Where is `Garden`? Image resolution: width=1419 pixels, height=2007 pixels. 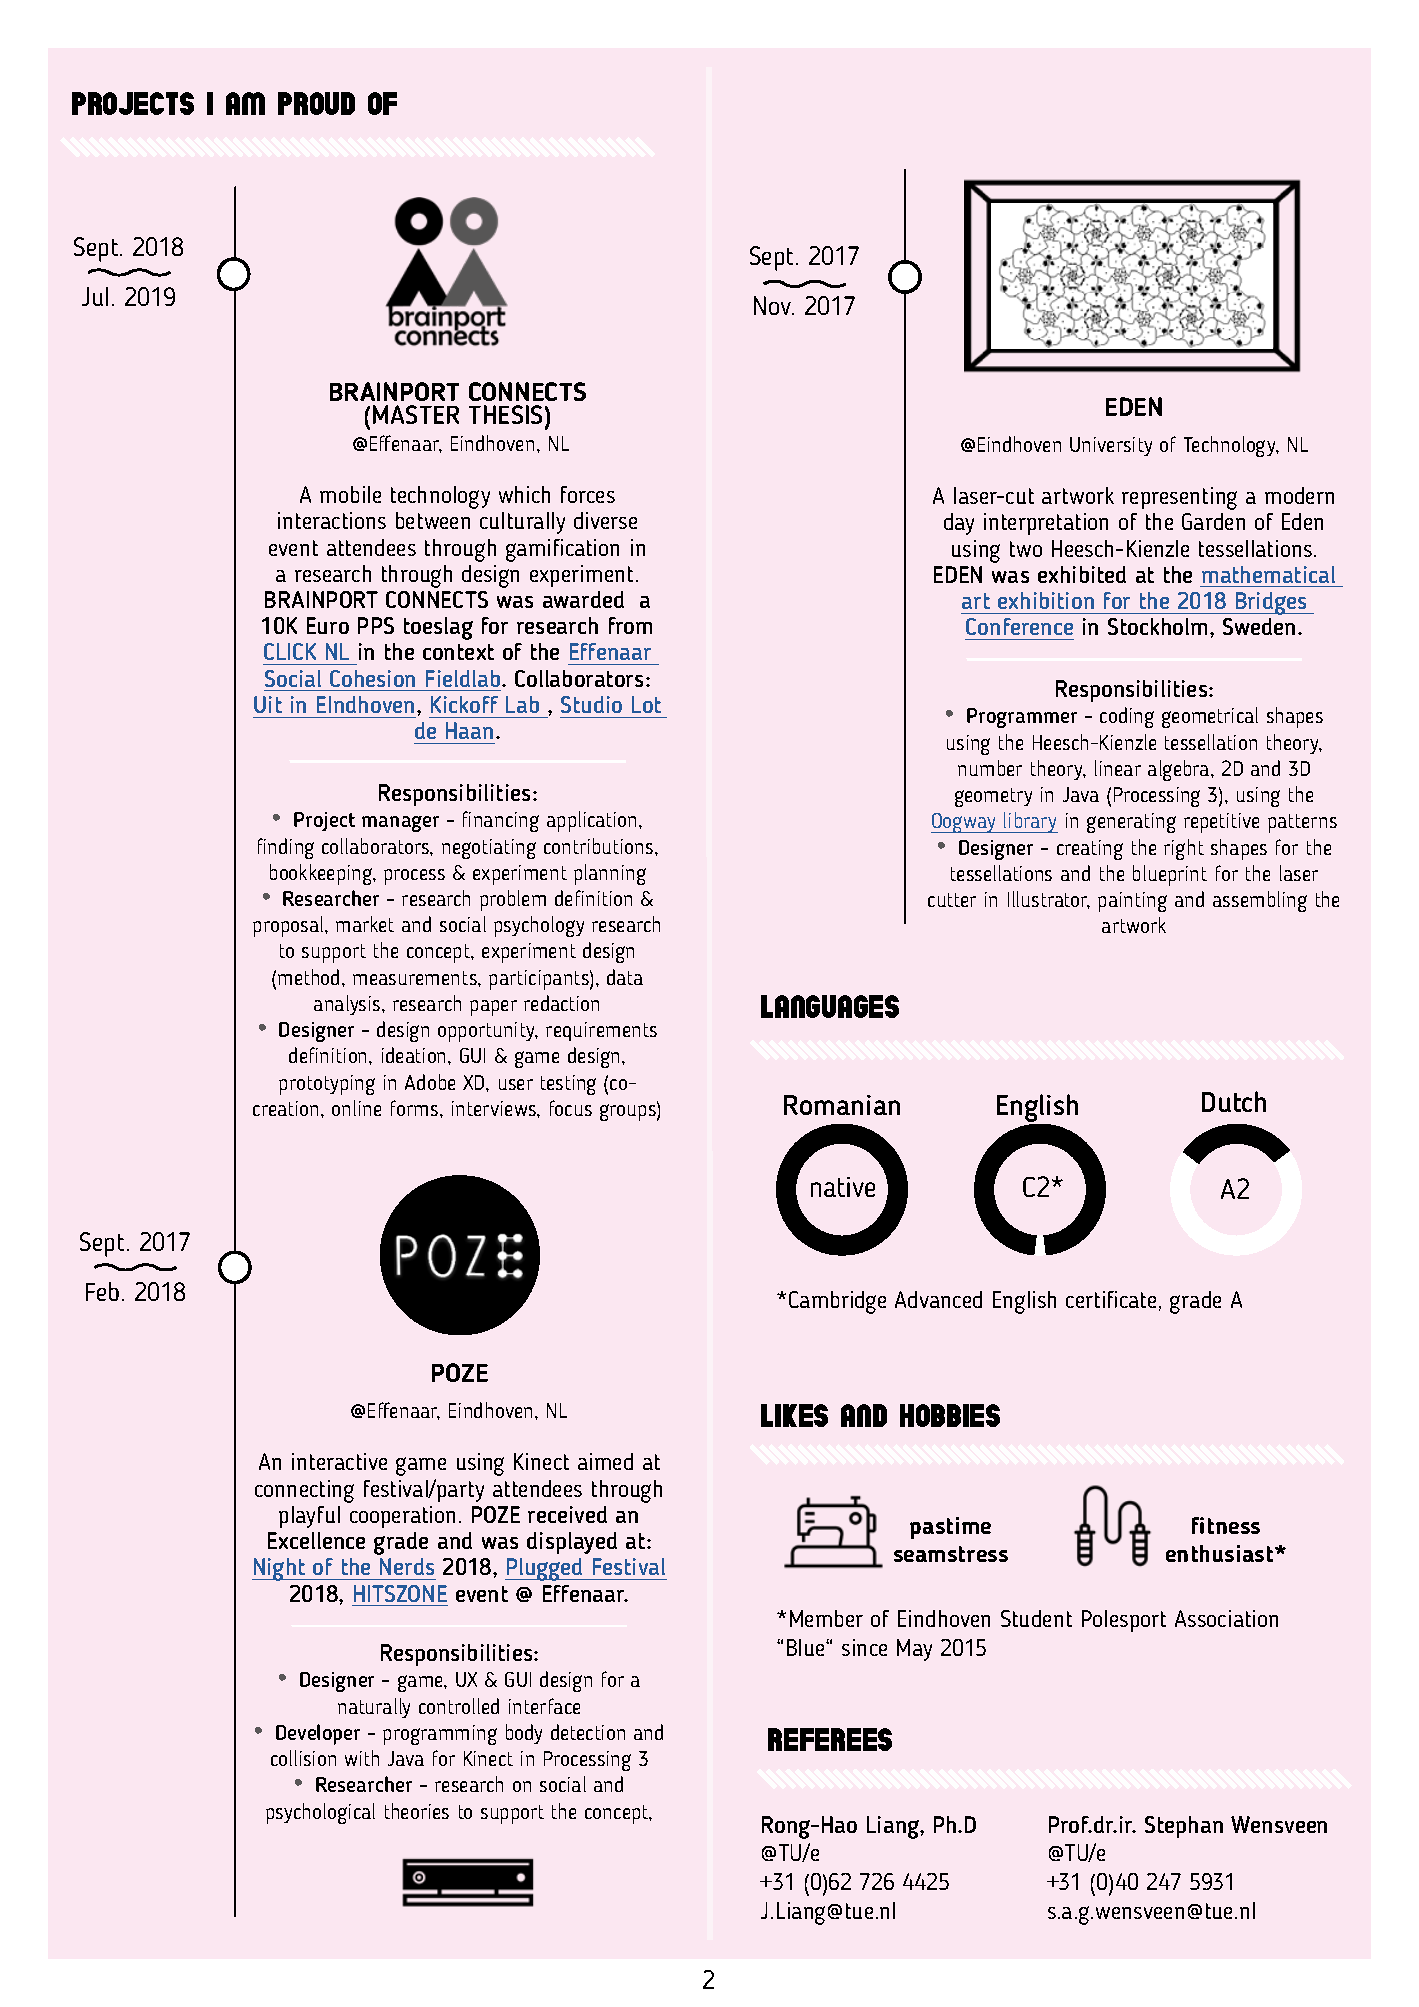 Garden is located at coordinates (1213, 521).
